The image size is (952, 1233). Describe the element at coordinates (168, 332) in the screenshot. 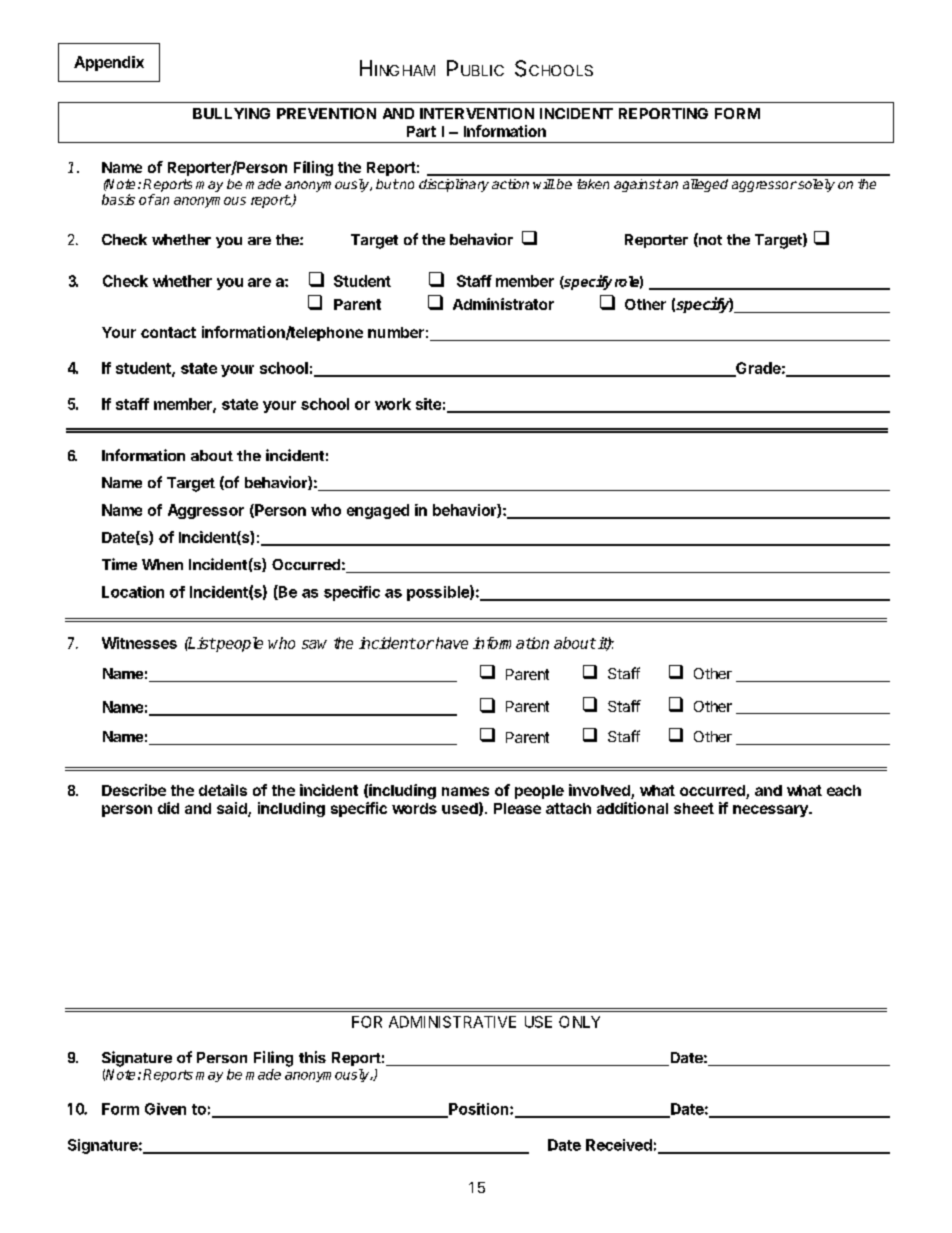

I see `contact` at that location.
